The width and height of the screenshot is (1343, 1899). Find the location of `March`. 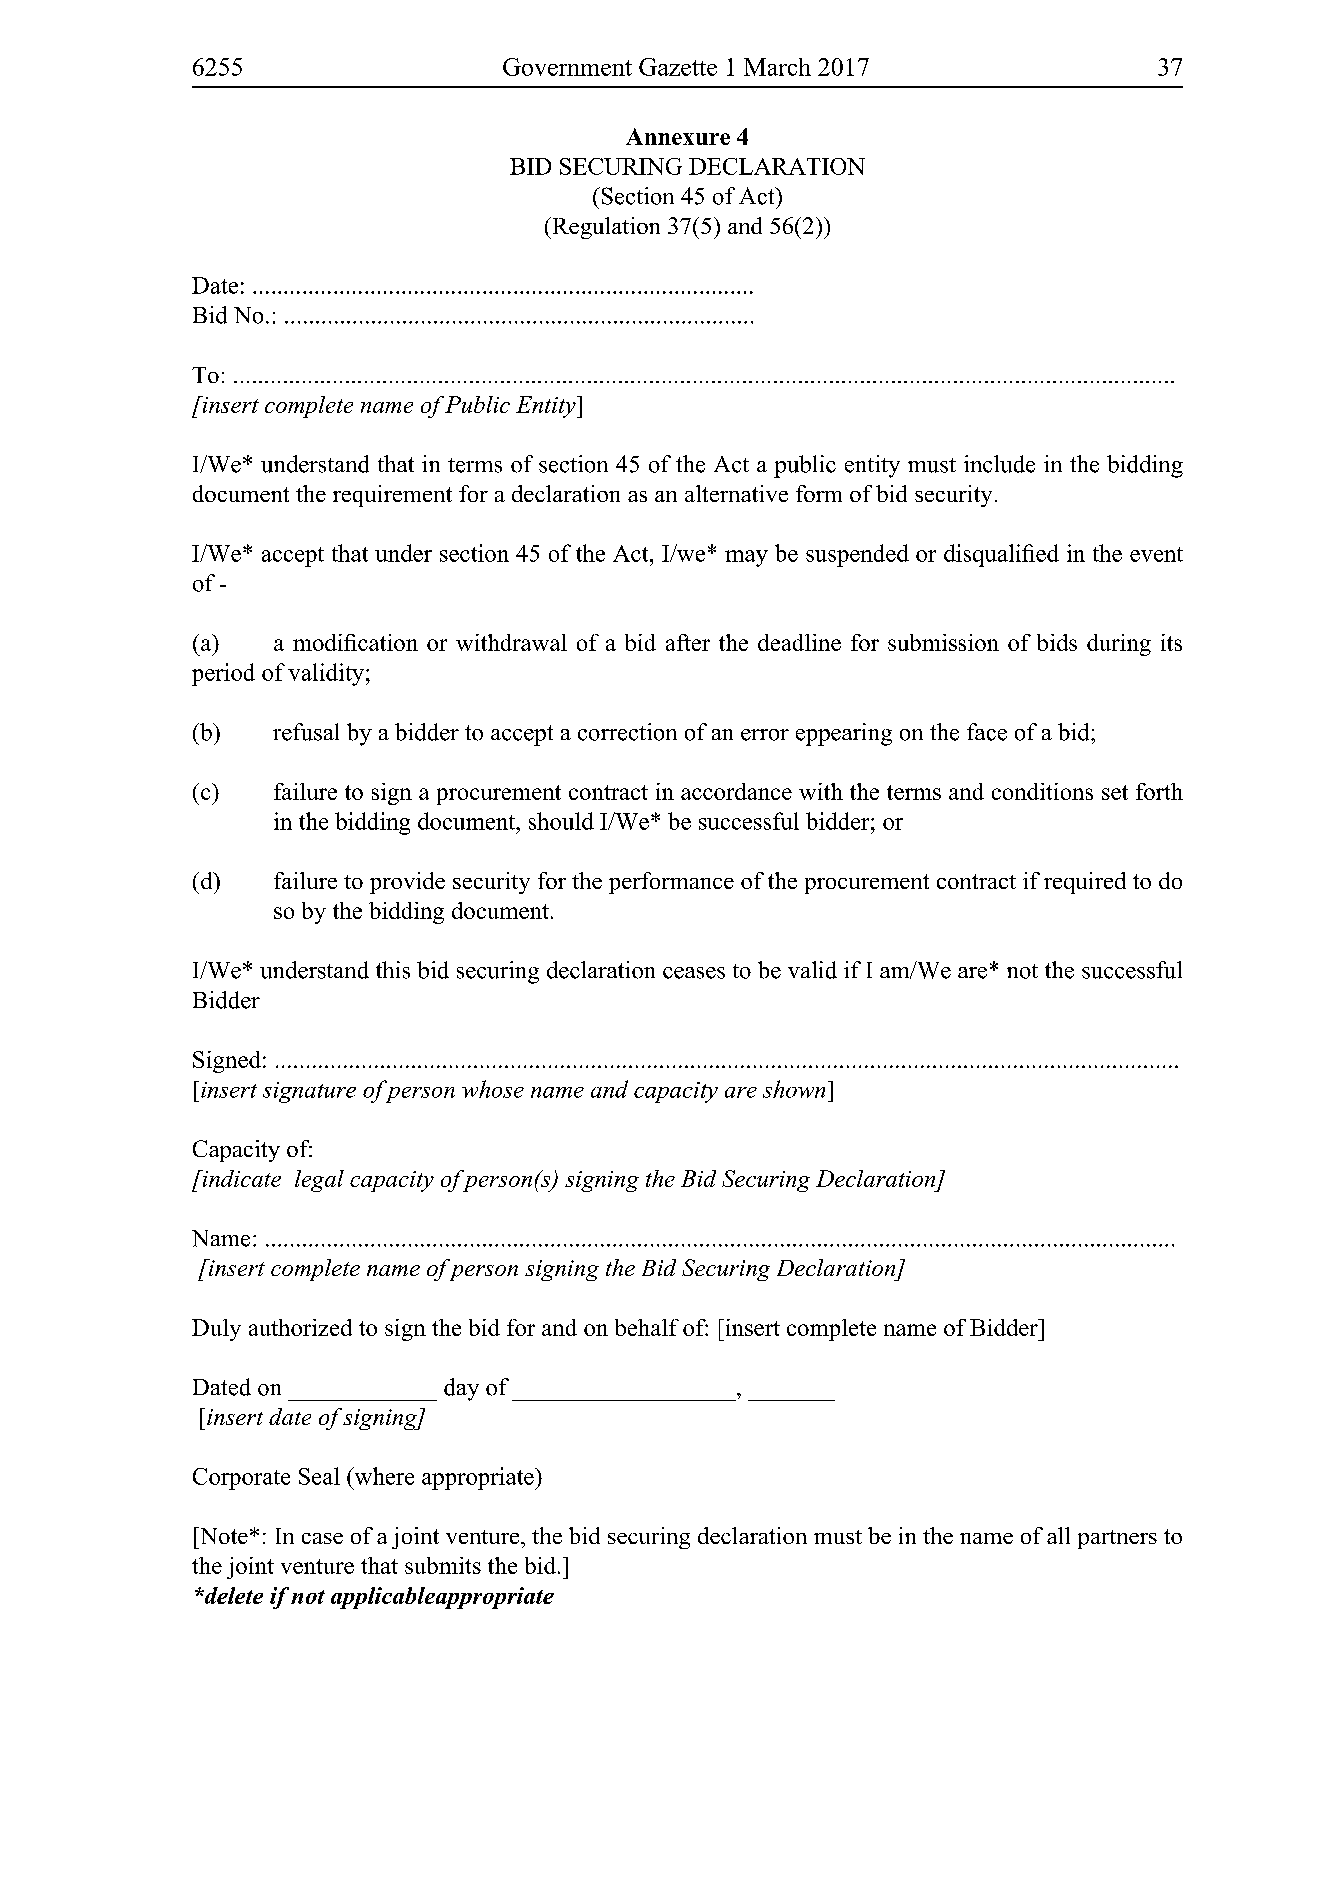

March is located at coordinates (777, 67).
